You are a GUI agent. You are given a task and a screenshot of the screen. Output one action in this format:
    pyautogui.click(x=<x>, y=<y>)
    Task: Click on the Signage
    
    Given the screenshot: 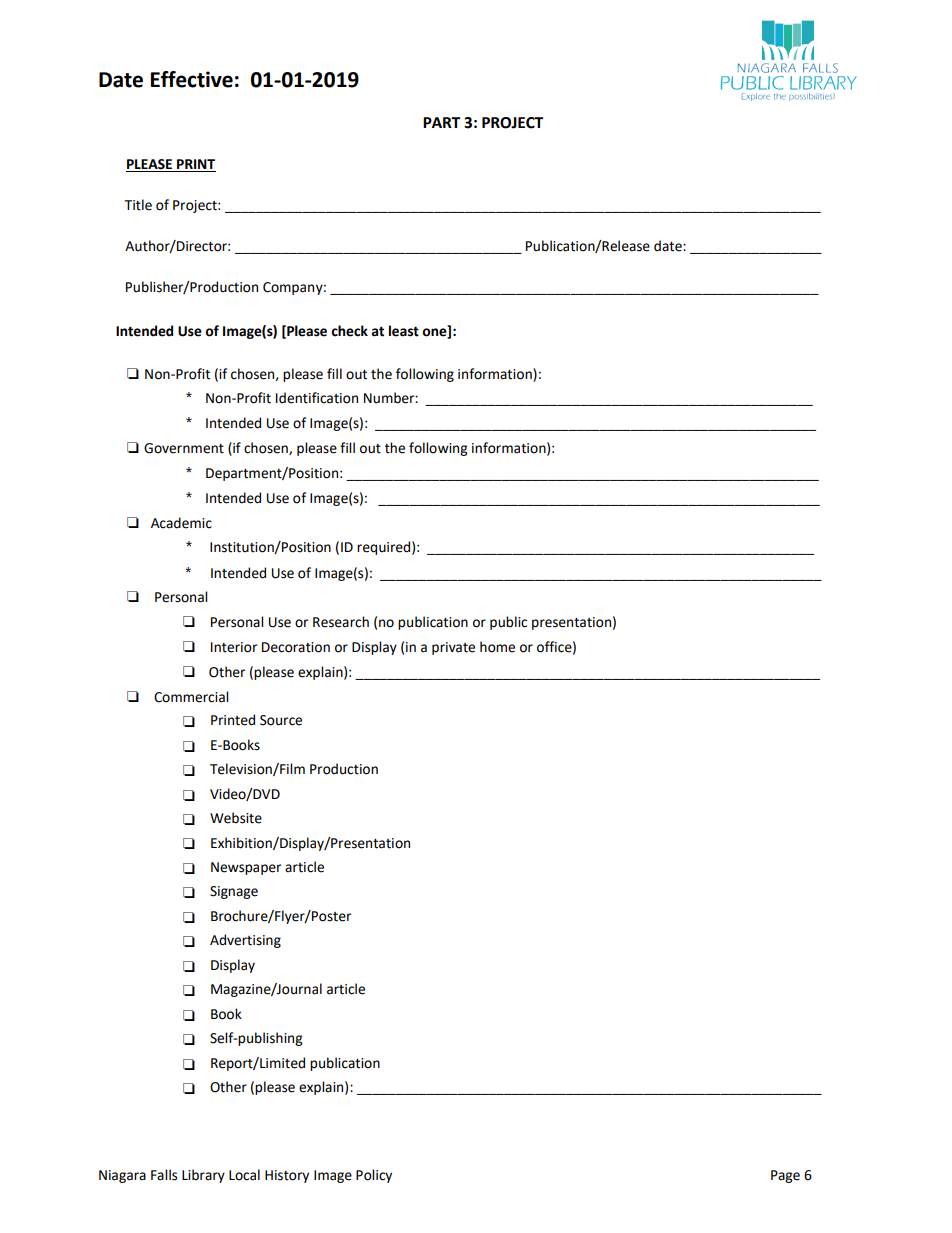 What is the action you would take?
    pyautogui.click(x=234, y=892)
